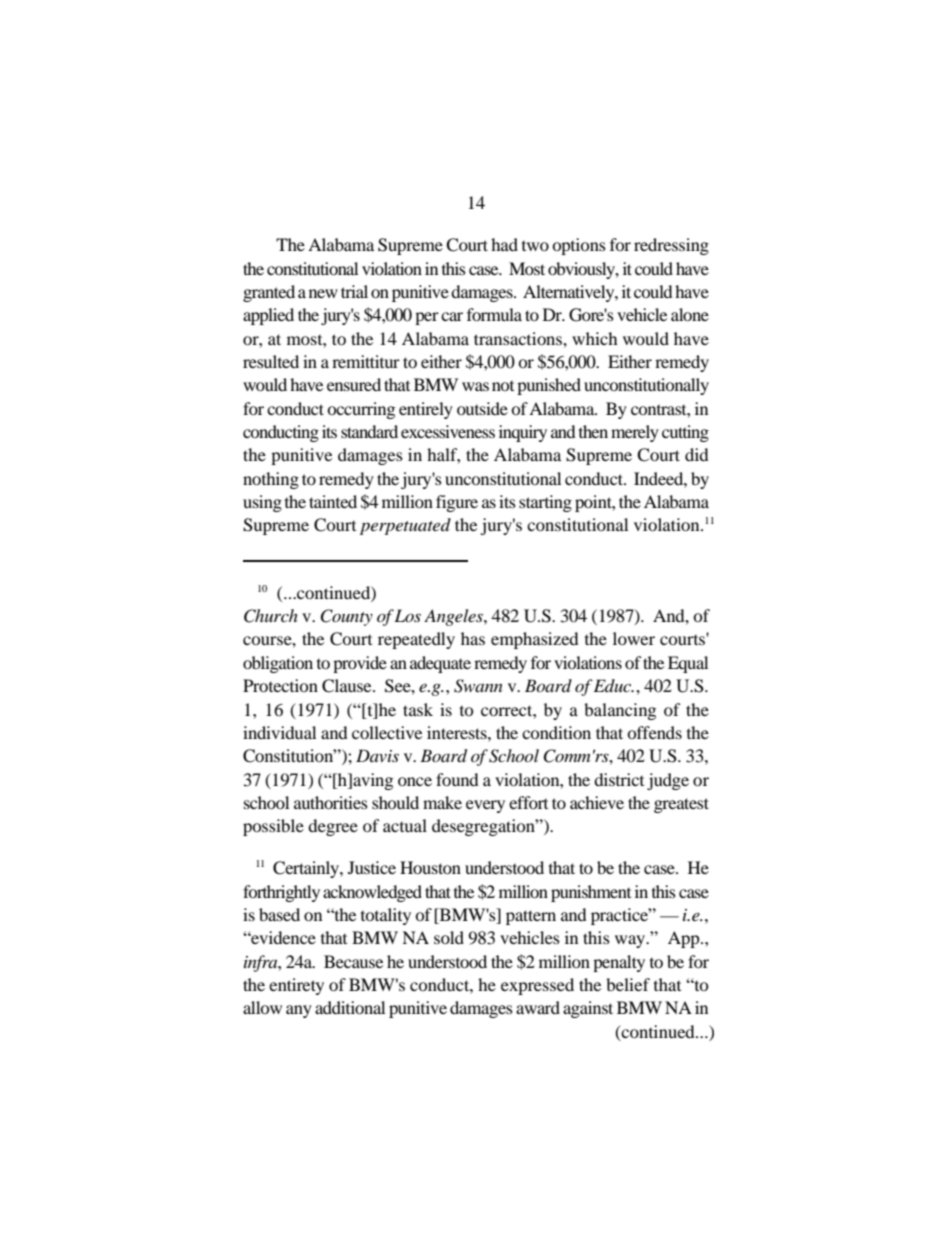  I want to click on individual, so click(279, 732).
